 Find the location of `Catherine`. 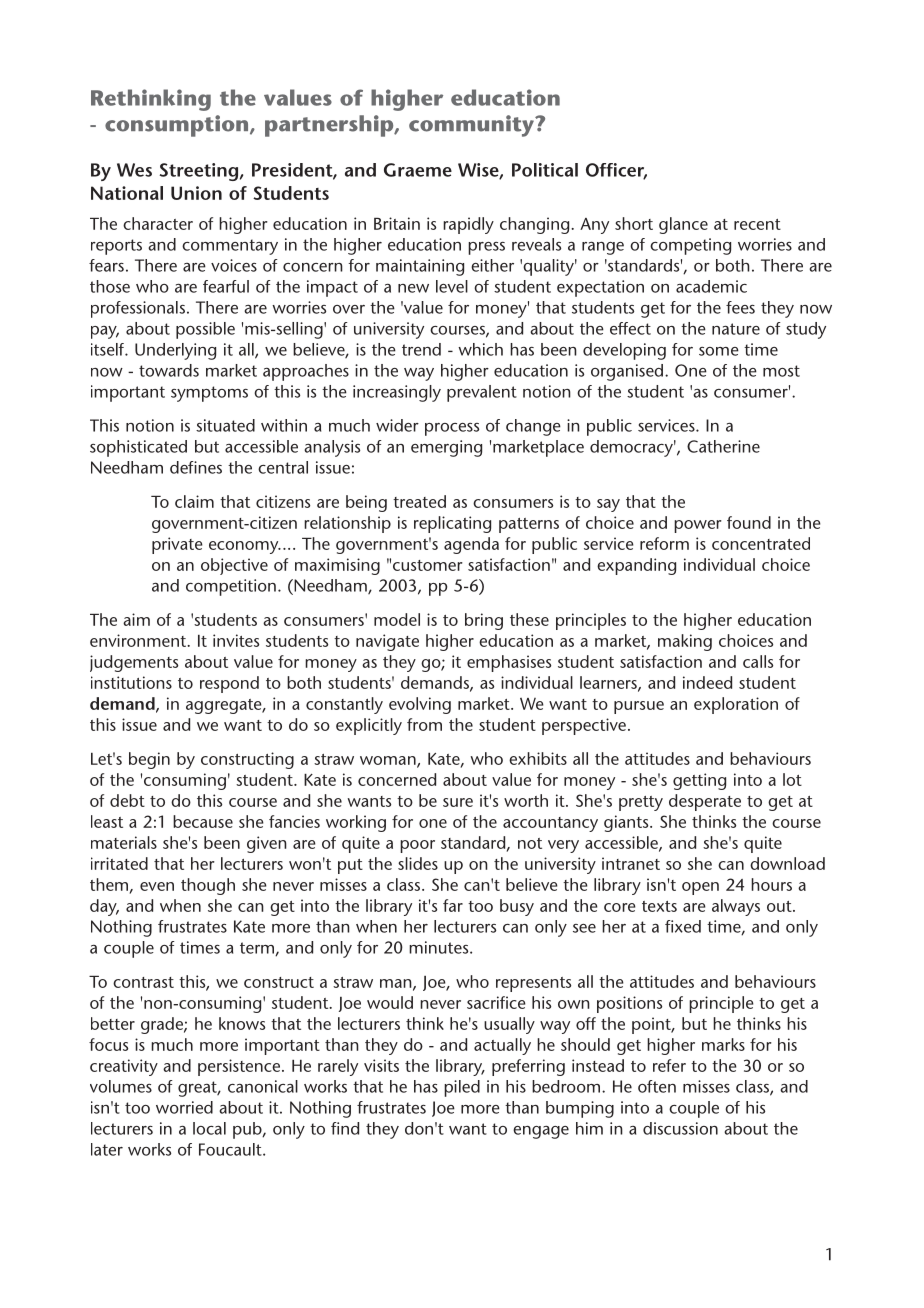

Catherine is located at coordinates (723, 446).
